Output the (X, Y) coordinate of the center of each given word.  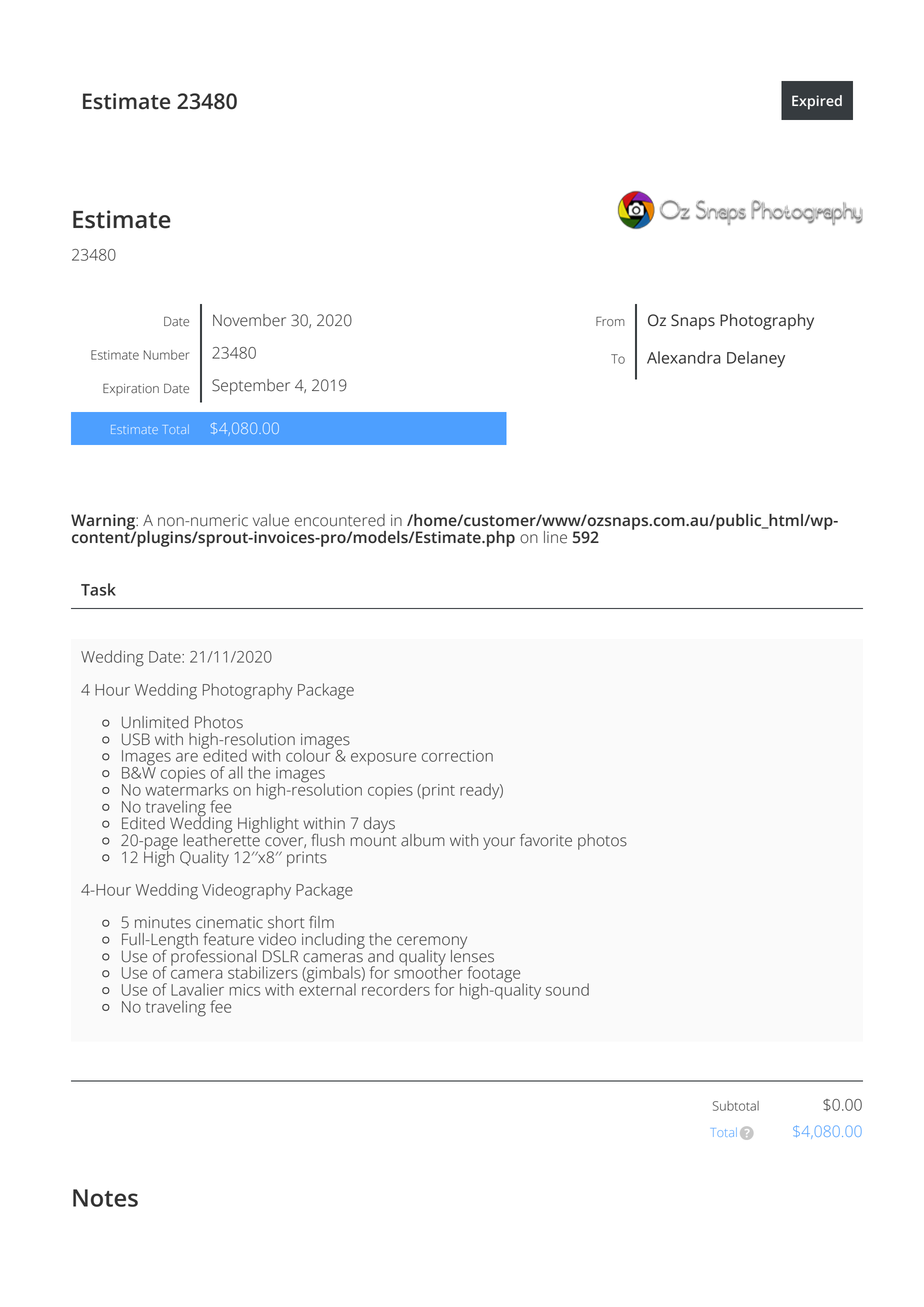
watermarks (187, 788)
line (555, 537)
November (249, 320)
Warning (104, 523)
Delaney (756, 359)
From (610, 321)
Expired (817, 102)
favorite (546, 840)
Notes (105, 1198)
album (423, 840)
